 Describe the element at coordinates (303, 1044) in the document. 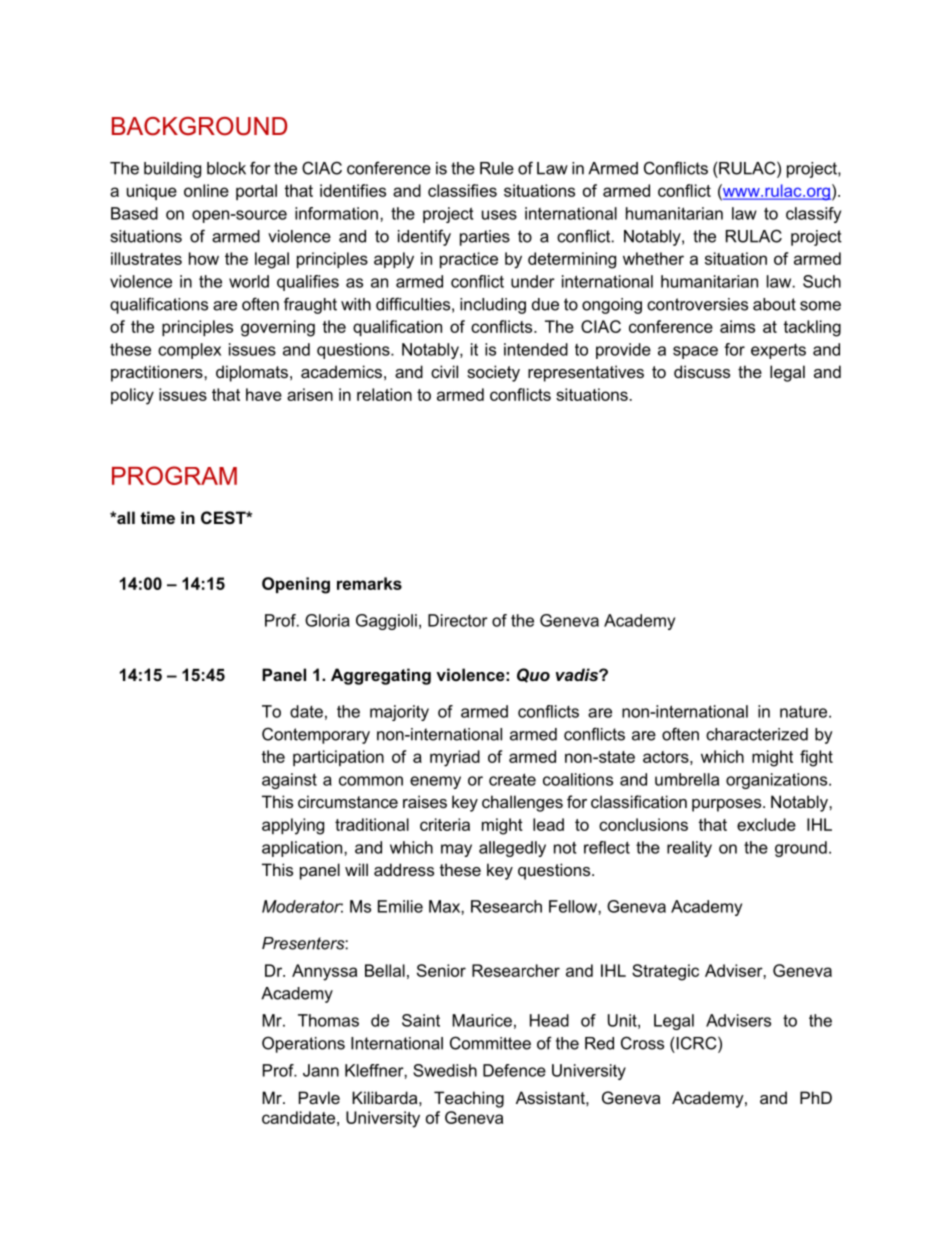

I see `Operations` at that location.
